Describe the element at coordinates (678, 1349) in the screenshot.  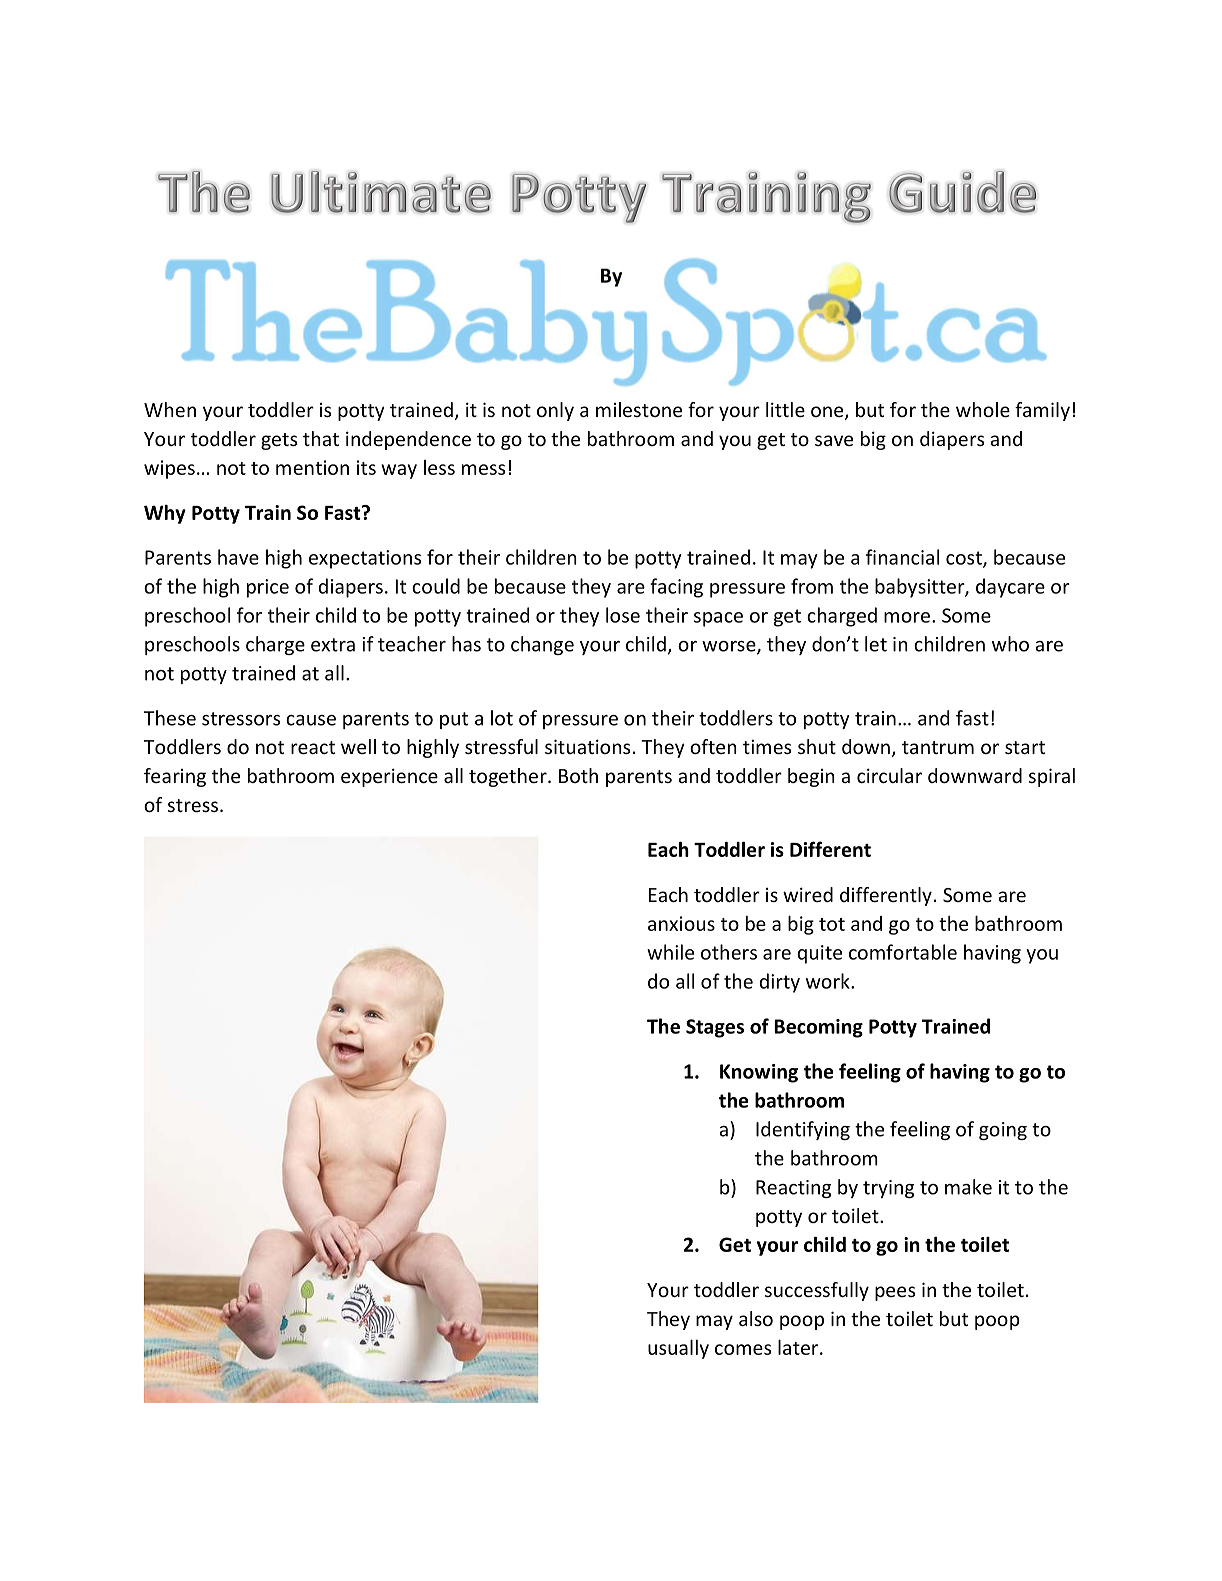
I see `usually` at that location.
